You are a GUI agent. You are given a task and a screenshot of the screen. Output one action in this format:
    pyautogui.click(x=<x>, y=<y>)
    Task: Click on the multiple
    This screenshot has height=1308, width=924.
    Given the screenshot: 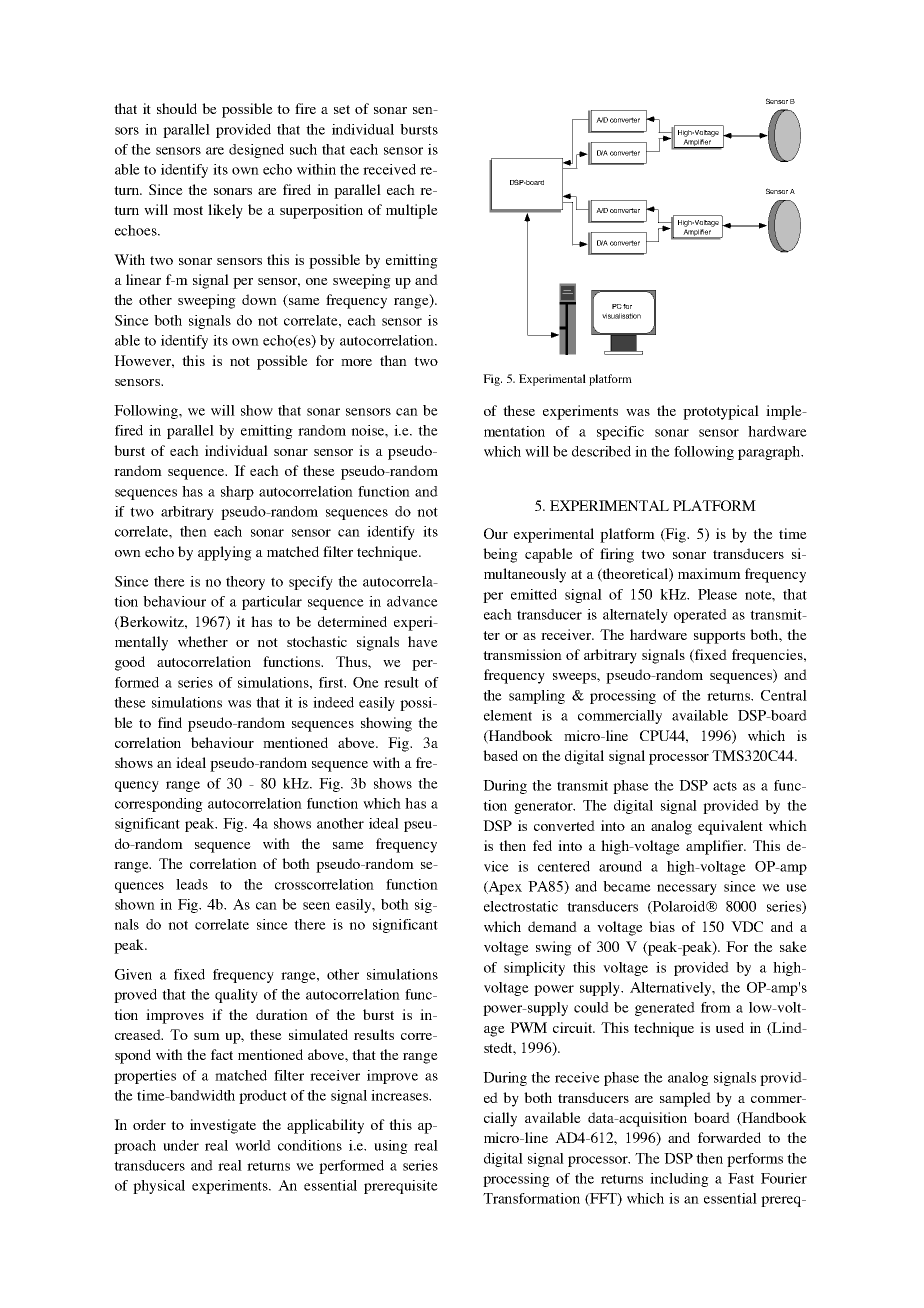 What is the action you would take?
    pyautogui.click(x=412, y=211)
